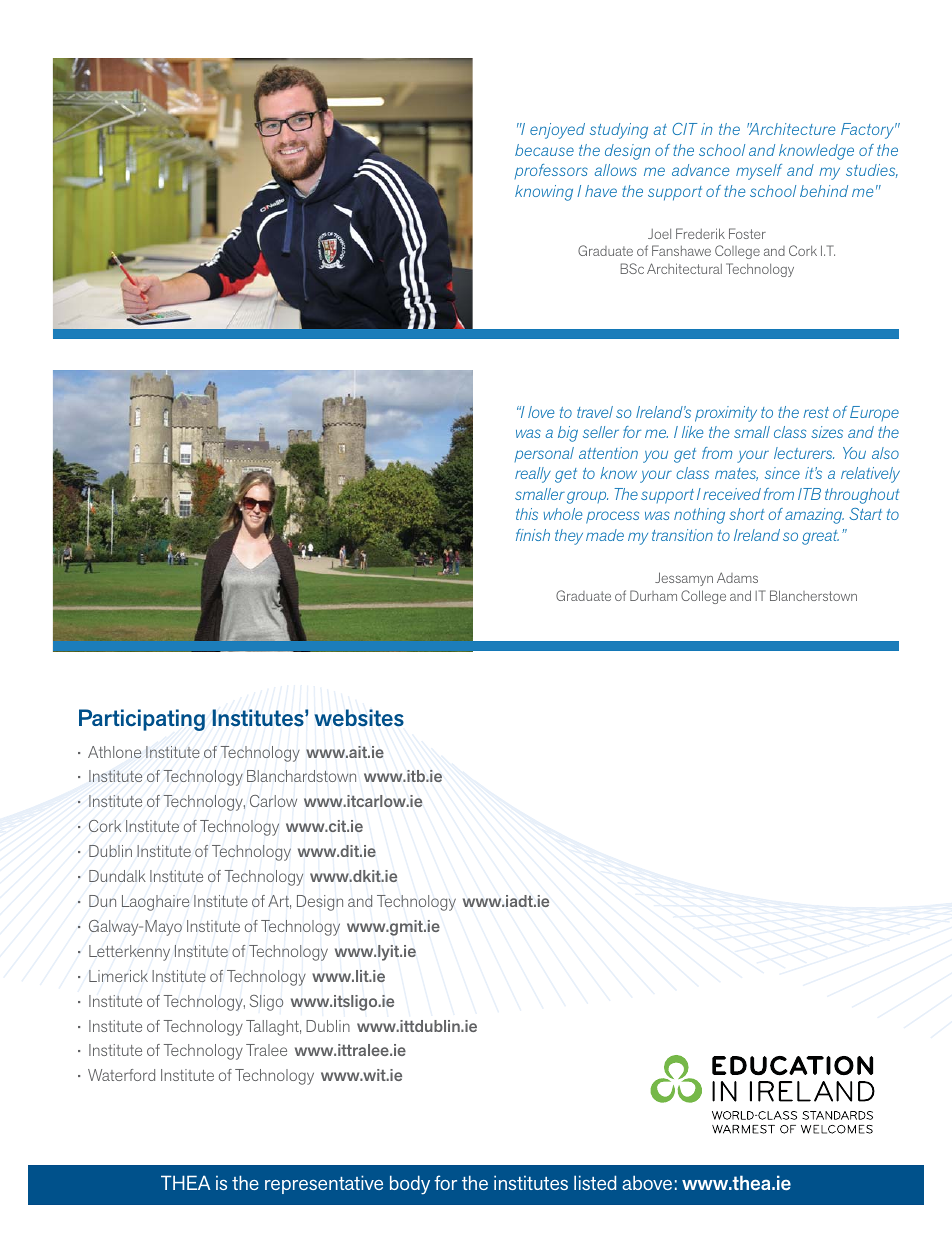 The height and width of the screenshot is (1233, 952). What do you see at coordinates (551, 171) in the screenshot?
I see `professors` at bounding box center [551, 171].
